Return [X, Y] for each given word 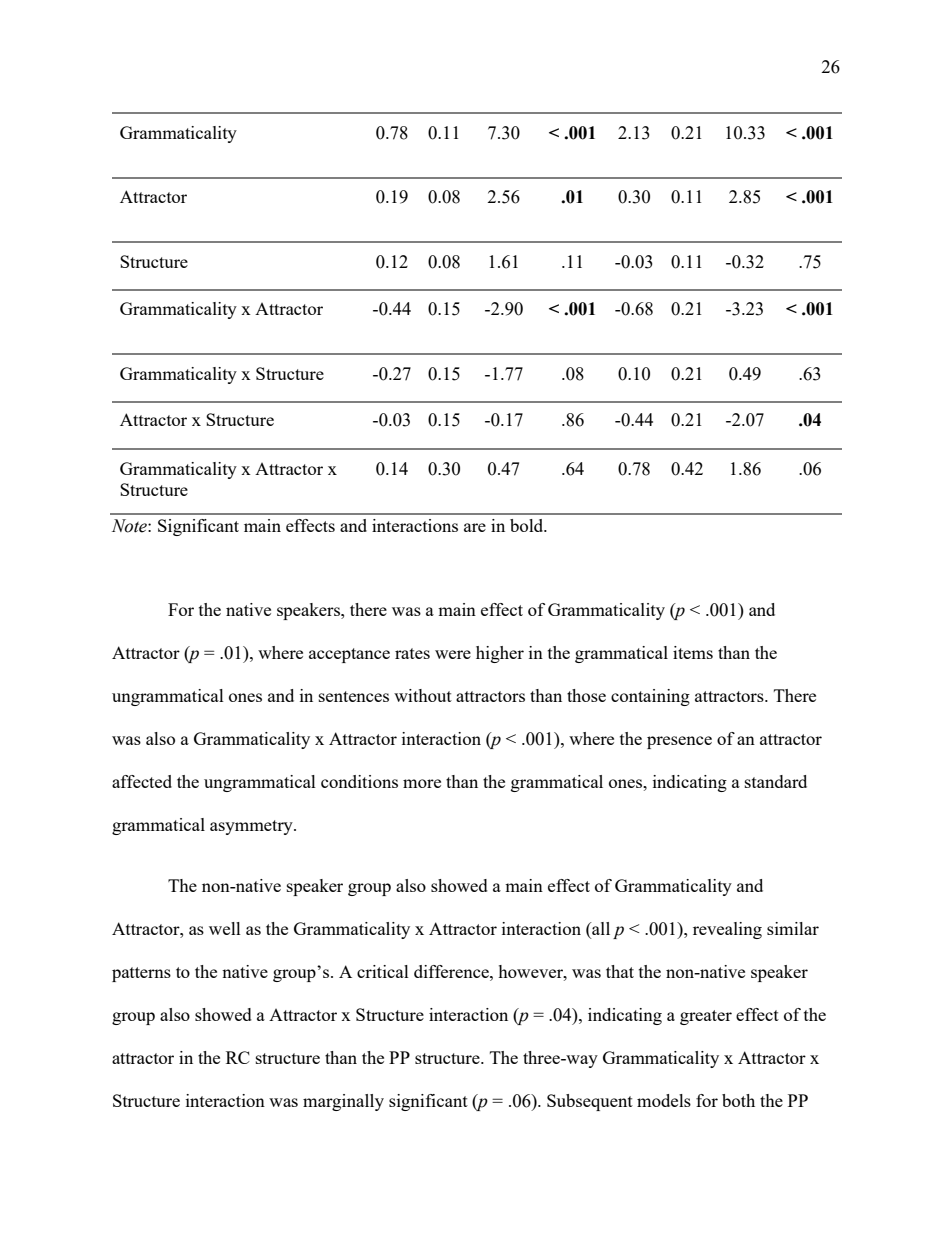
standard [776, 781]
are [475, 527]
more [422, 783]
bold [528, 525]
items [693, 652]
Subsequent [590, 1102]
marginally [343, 1102]
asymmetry [252, 827]
